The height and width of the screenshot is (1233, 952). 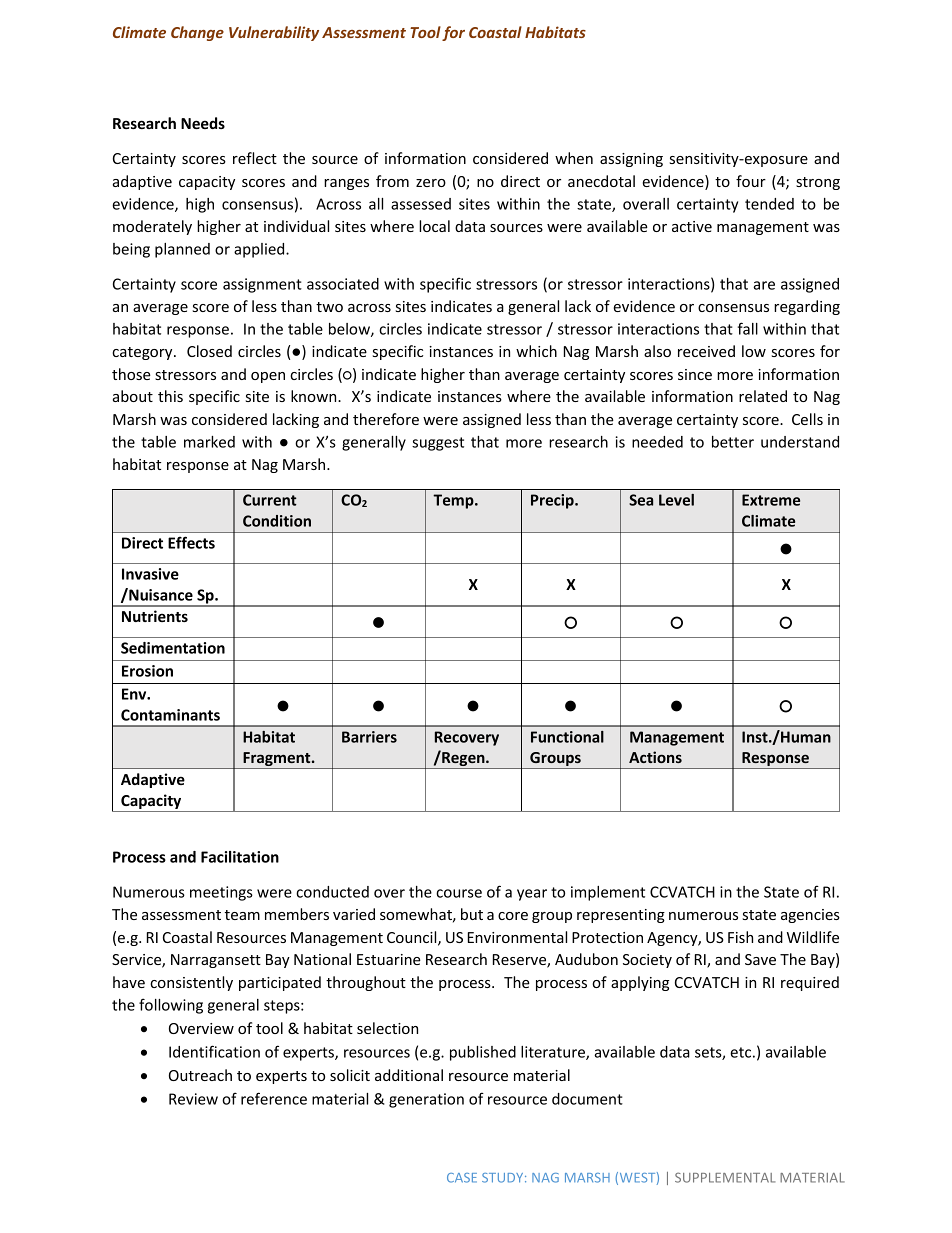 I want to click on four, so click(x=751, y=181).
